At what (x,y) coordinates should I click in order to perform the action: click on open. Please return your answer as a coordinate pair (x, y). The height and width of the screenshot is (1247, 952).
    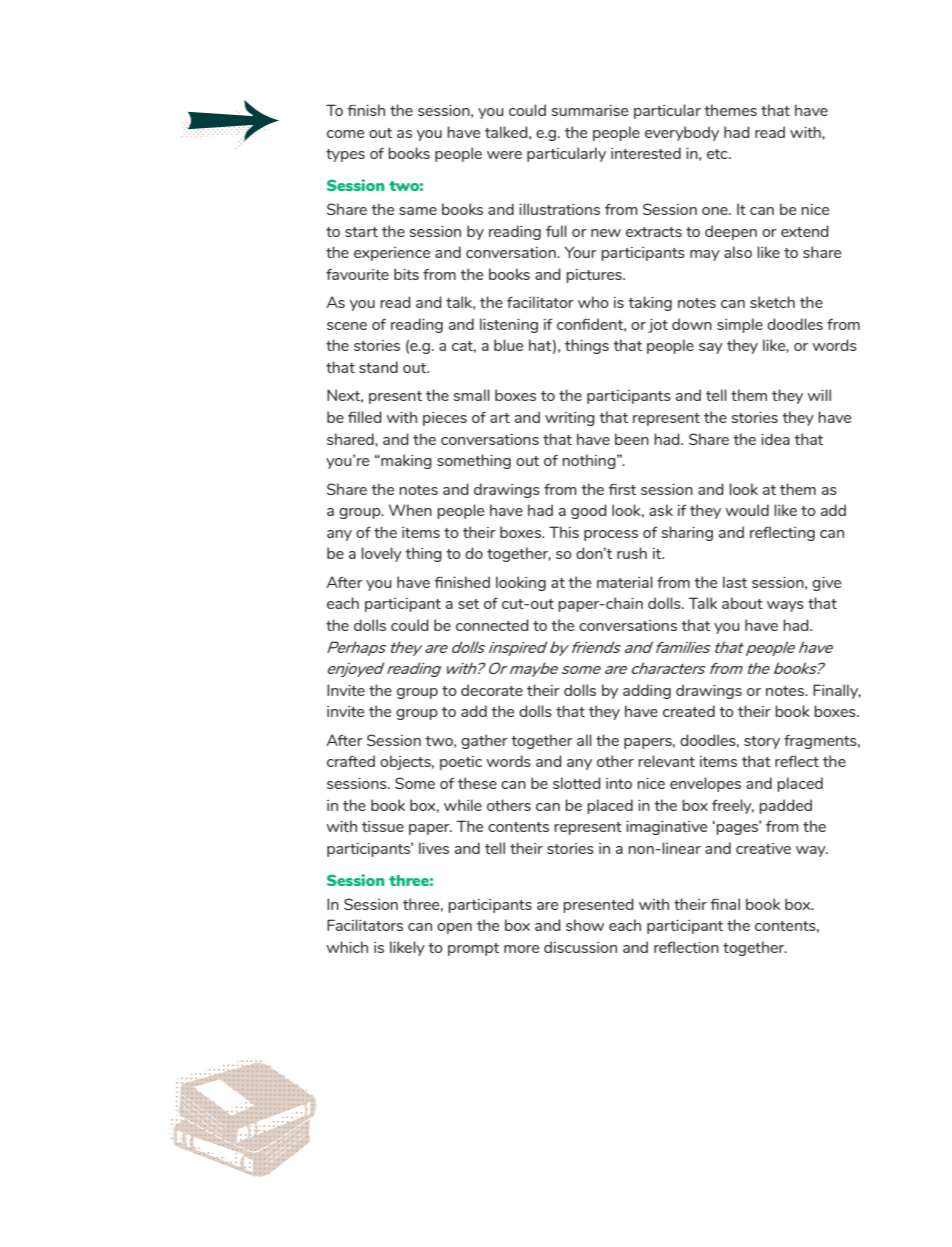
    Looking at the image, I should click on (454, 928).
